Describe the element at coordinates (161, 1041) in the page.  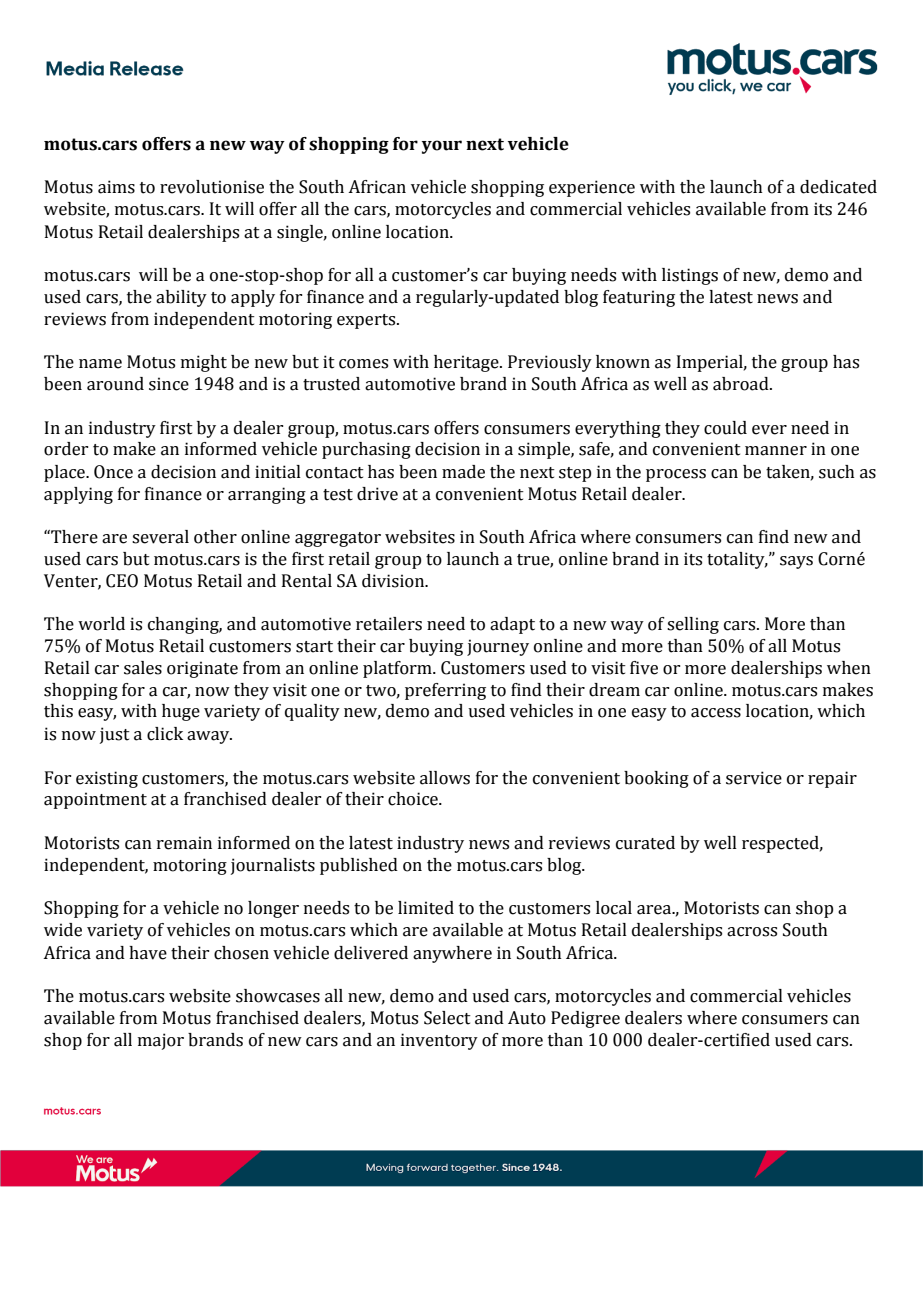
I see `major` at that location.
